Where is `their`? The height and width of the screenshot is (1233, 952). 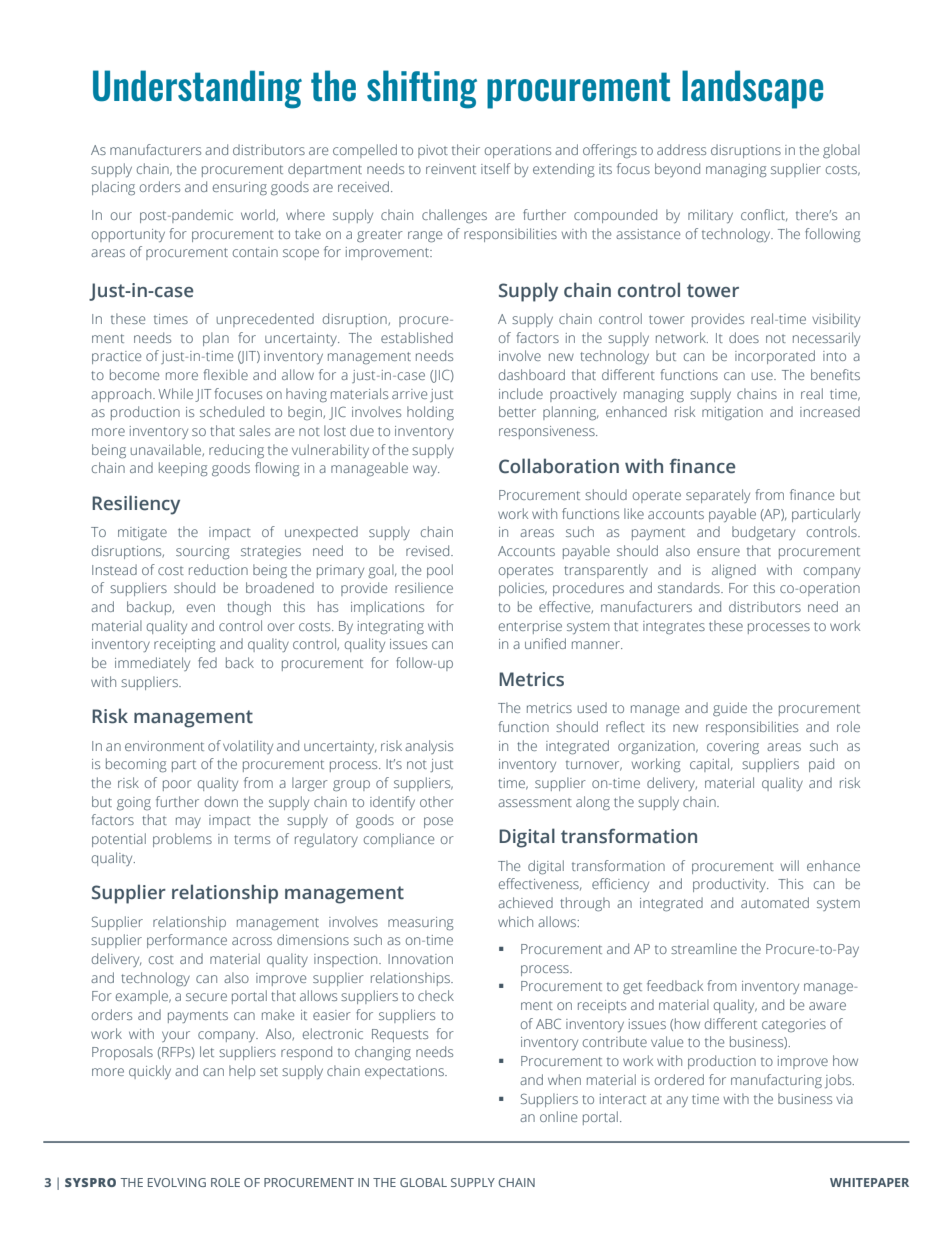
their is located at coordinates (466, 149).
